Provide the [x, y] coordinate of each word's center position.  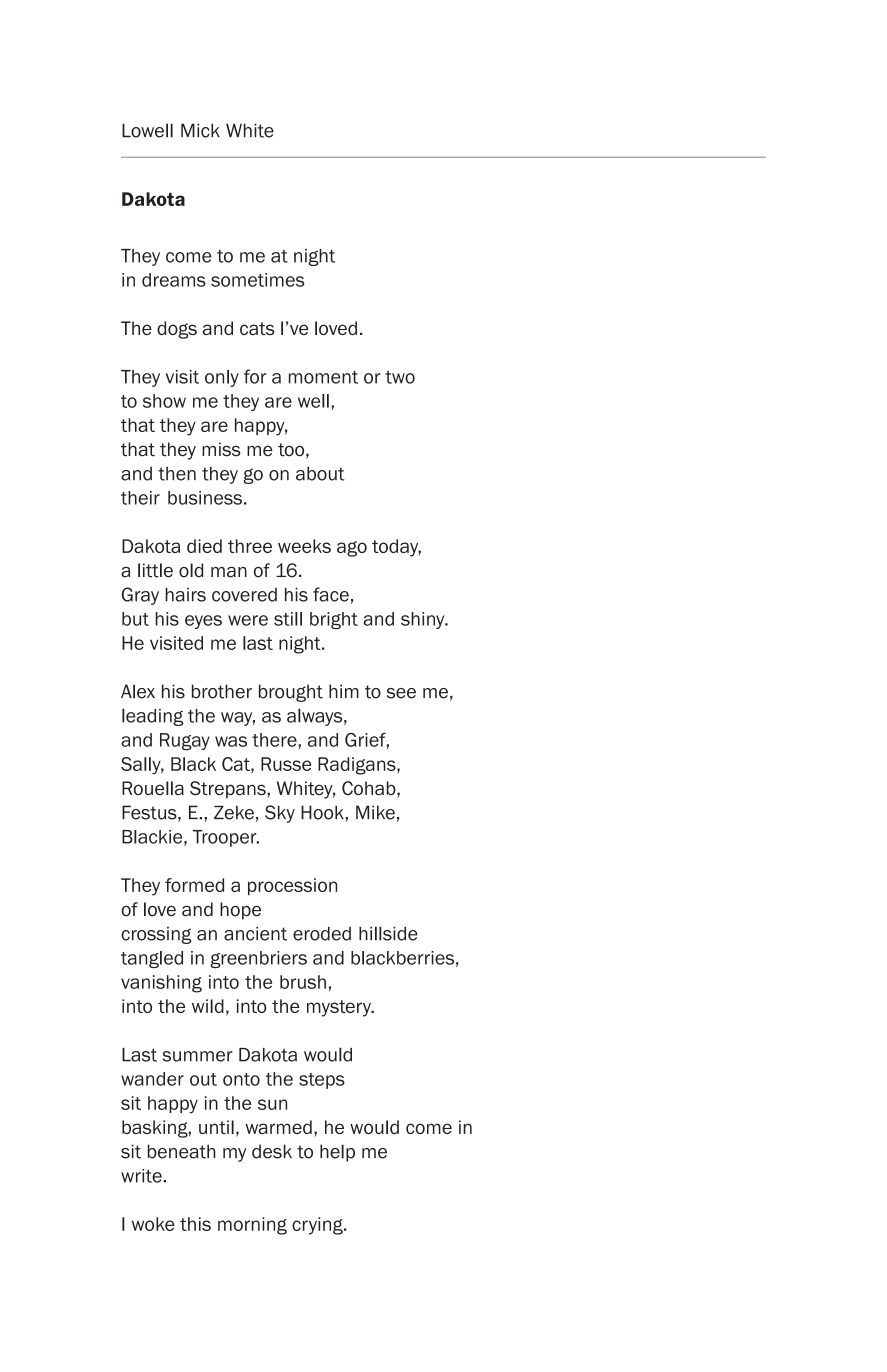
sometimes [257, 280]
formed [194, 885]
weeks [304, 546]
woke [153, 1224]
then [177, 473]
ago [352, 549]
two [400, 377]
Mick [200, 130]
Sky [280, 814]
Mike [375, 812]
